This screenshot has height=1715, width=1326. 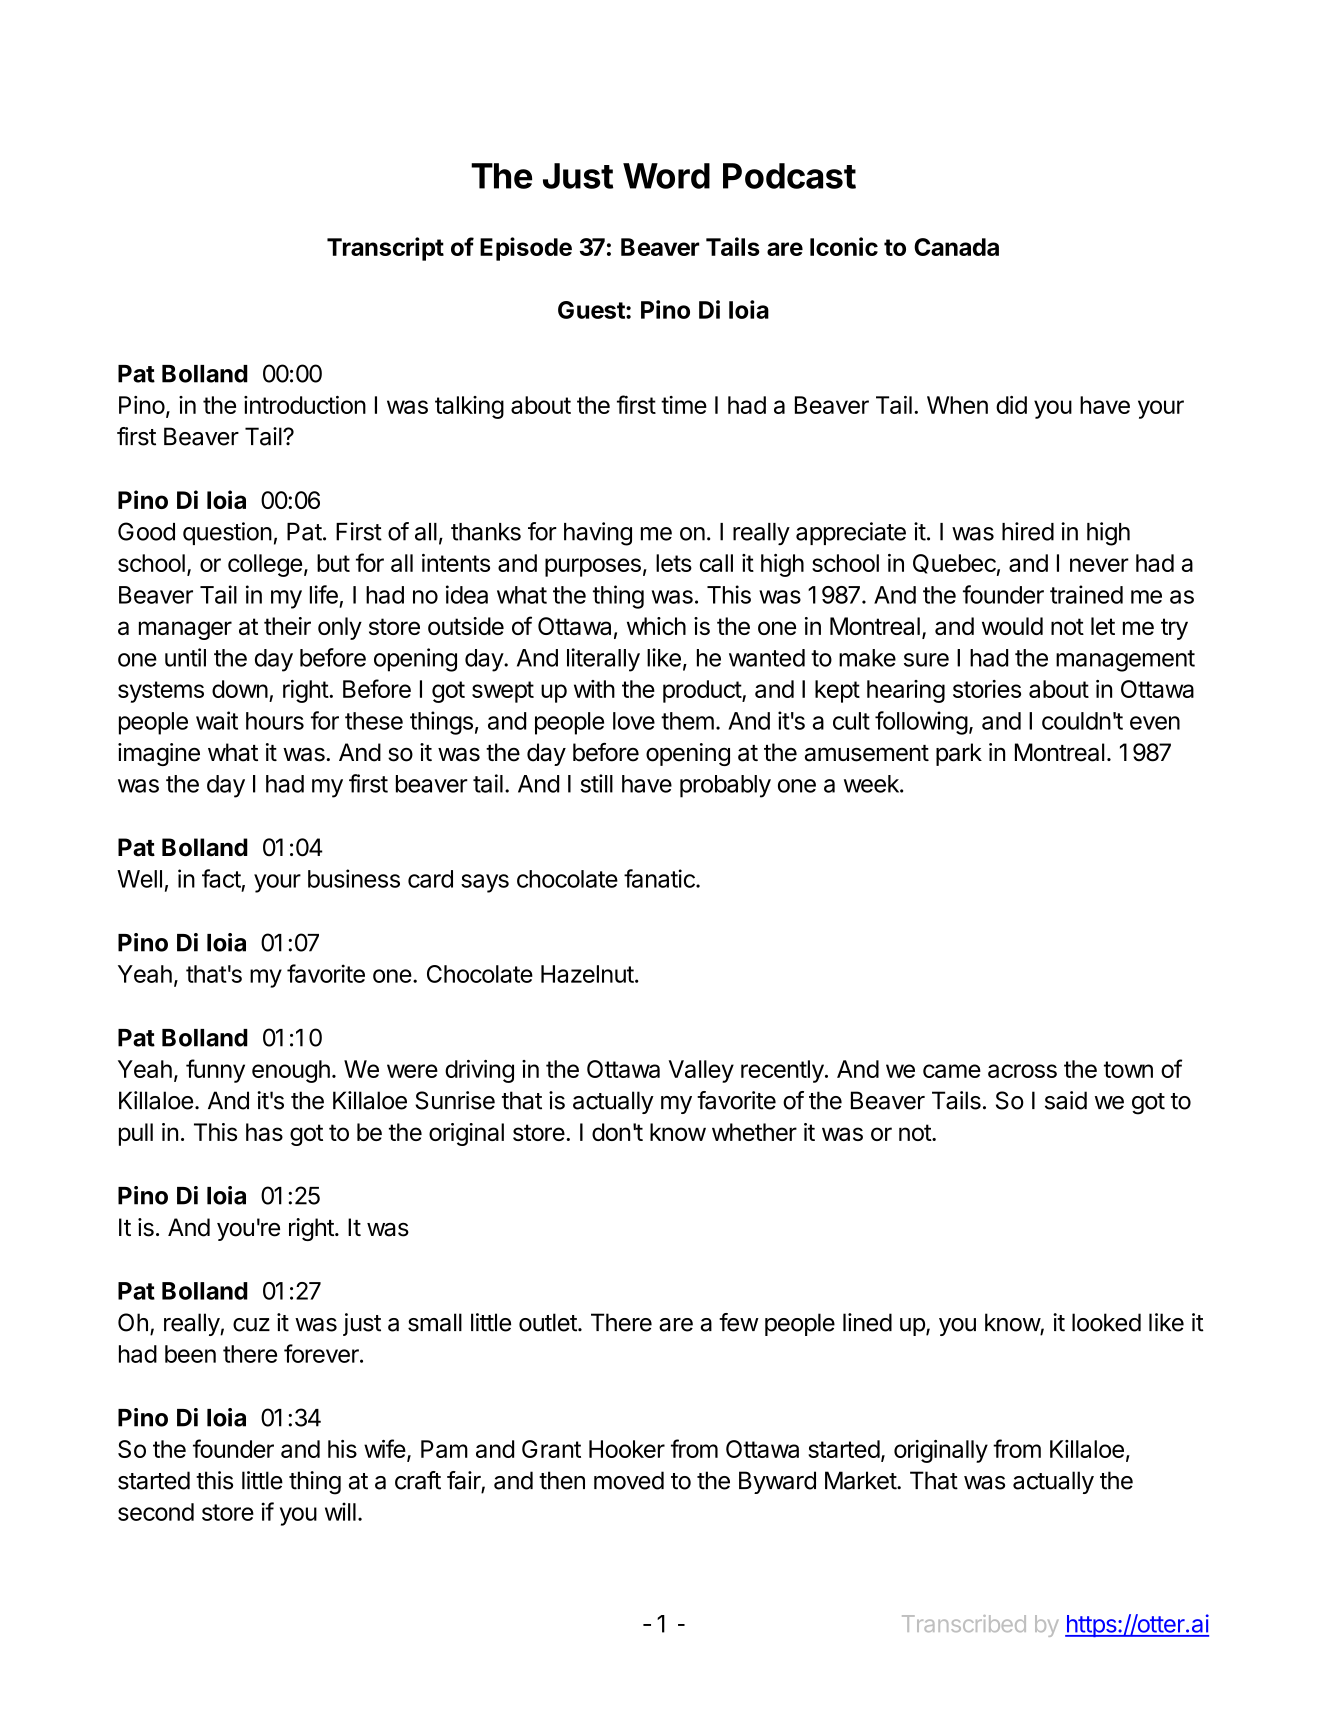 What do you see at coordinates (1066, 1100) in the screenshot?
I see `said` at bounding box center [1066, 1100].
